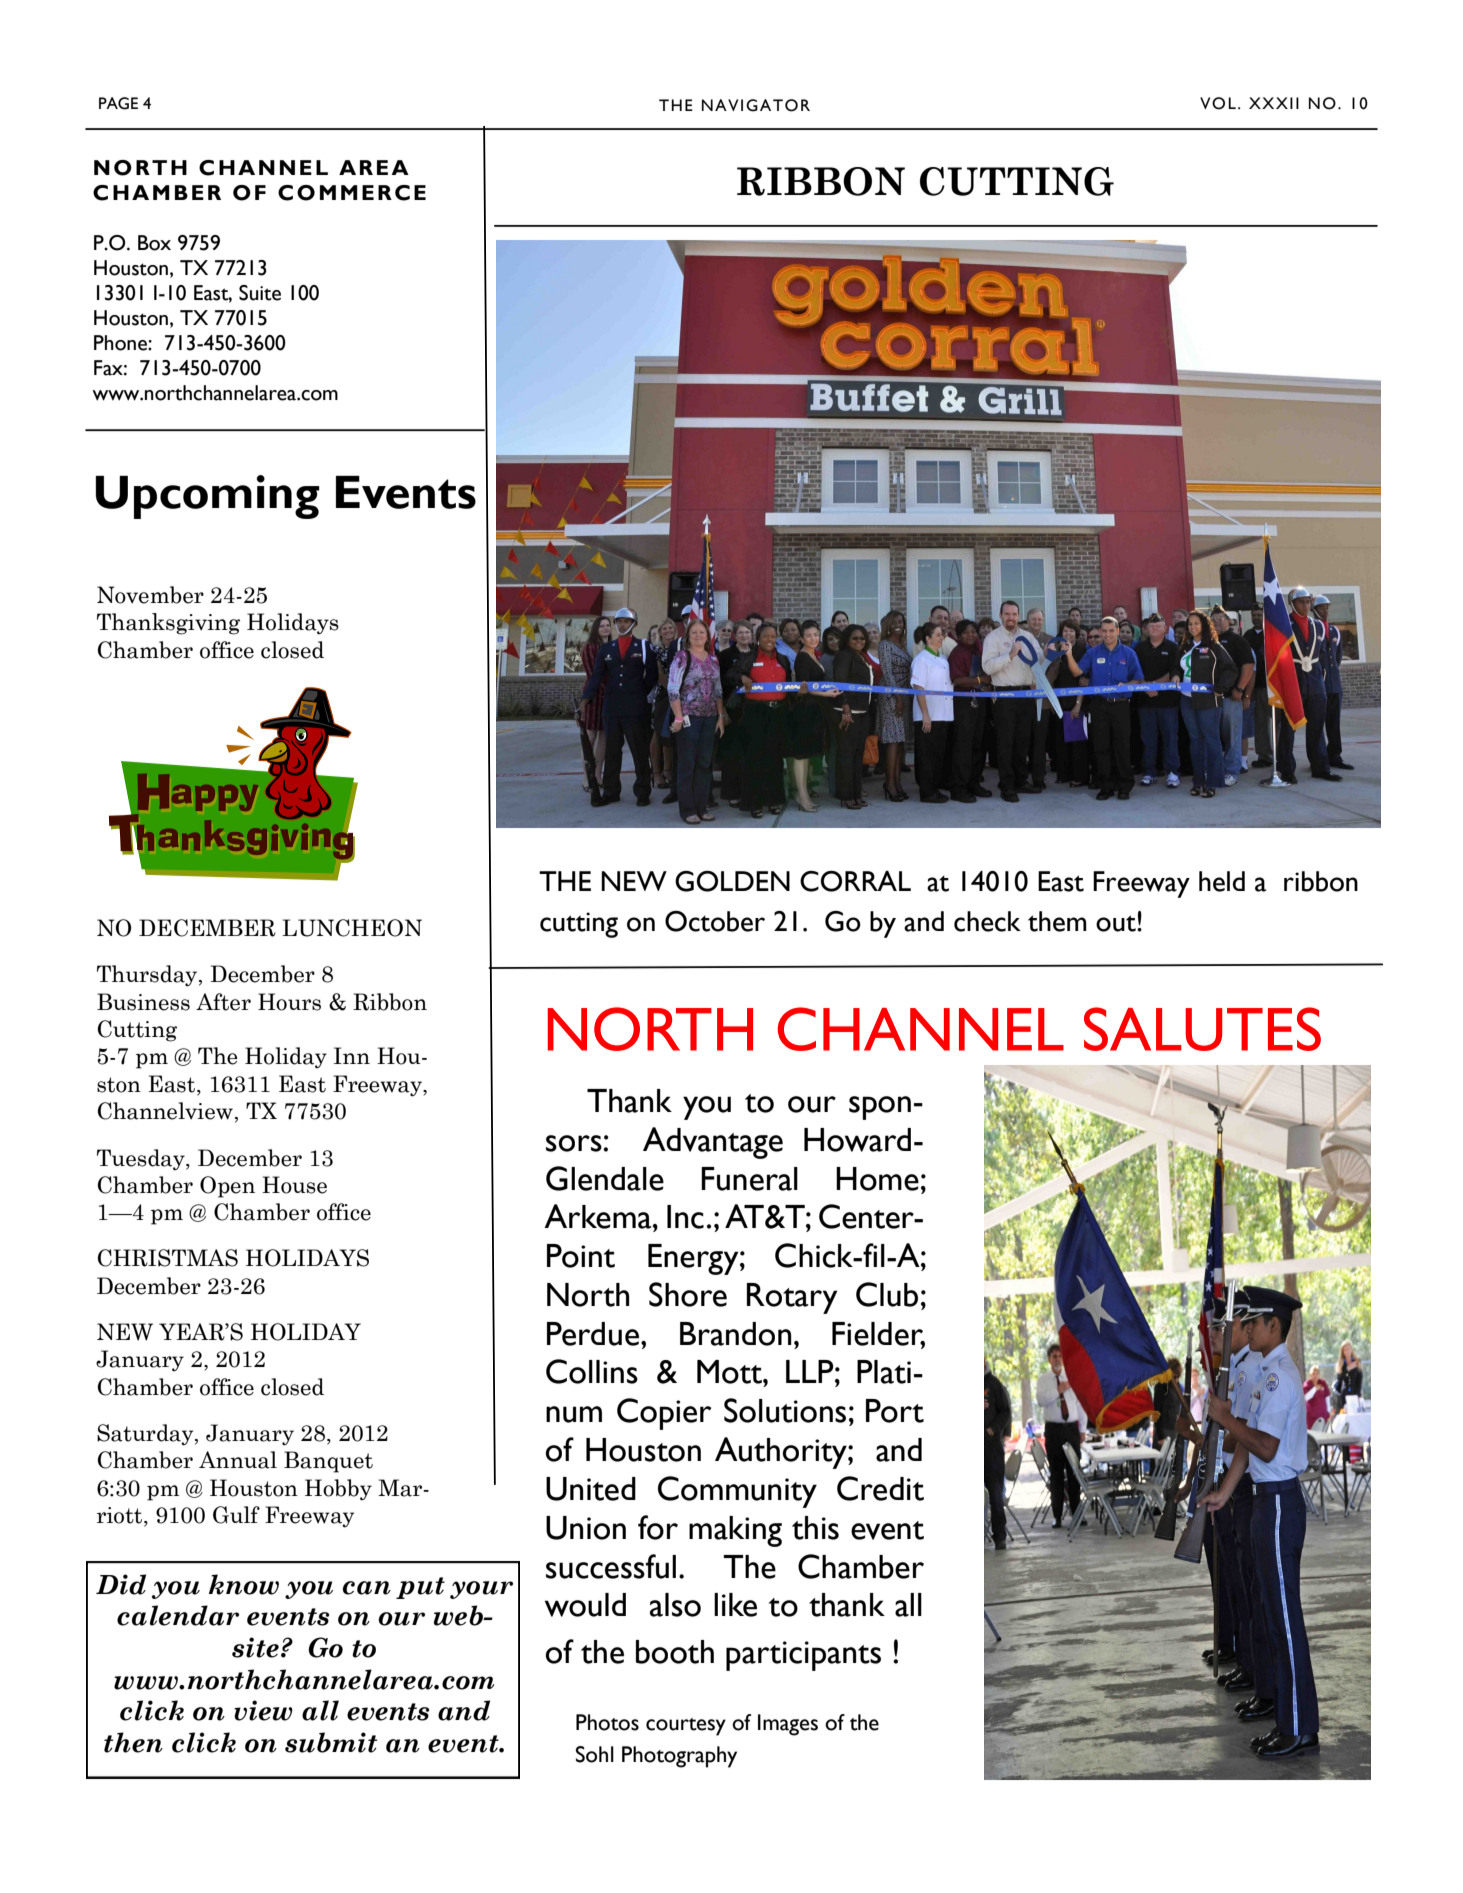 The image size is (1463, 1893). What do you see at coordinates (1117, 923) in the screenshot?
I see `out` at bounding box center [1117, 923].
